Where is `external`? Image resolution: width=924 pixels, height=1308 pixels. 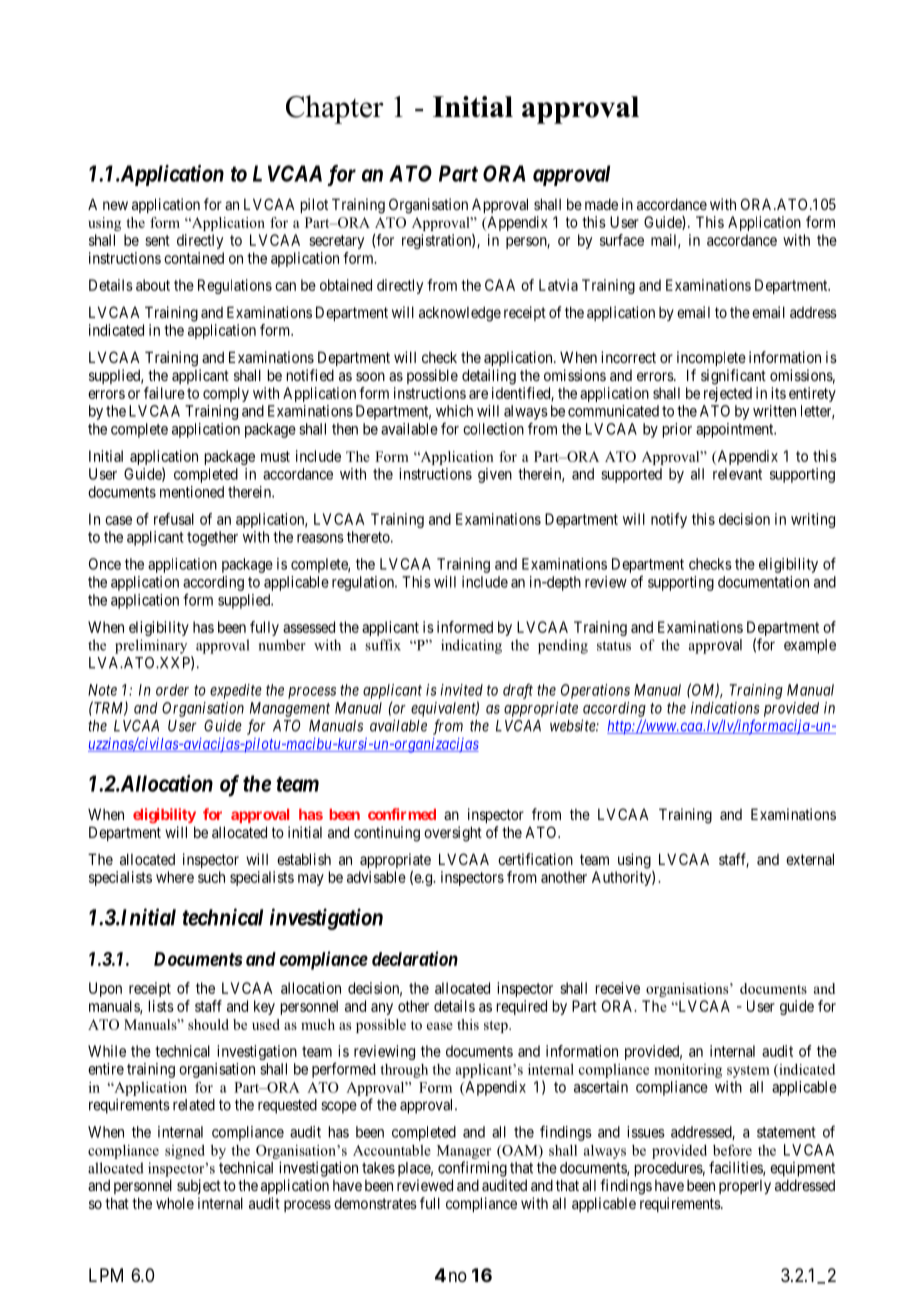 external is located at coordinates (810, 859).
